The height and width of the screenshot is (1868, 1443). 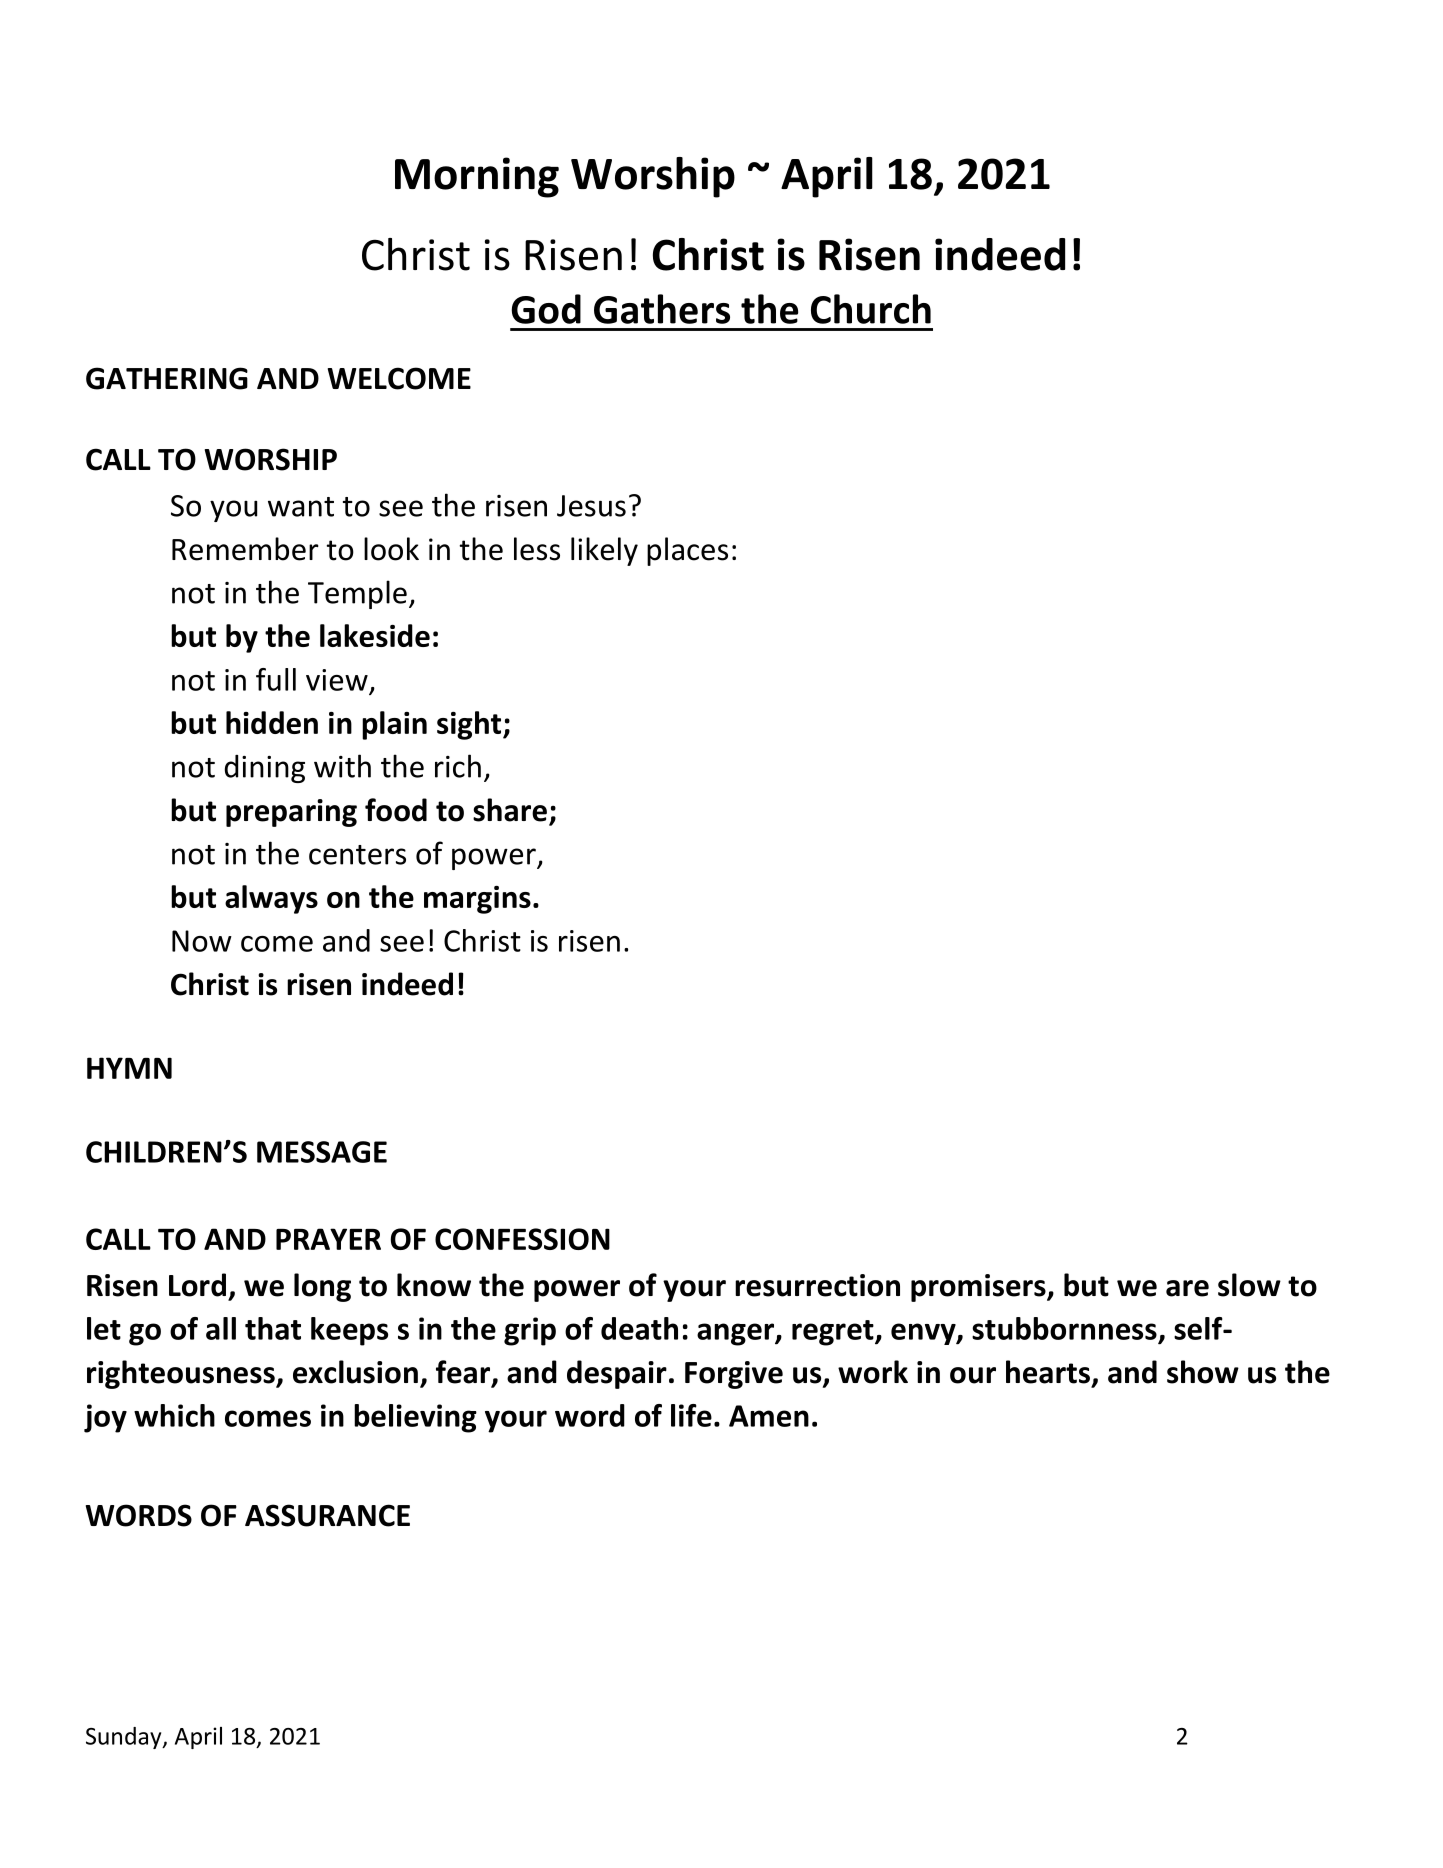 What do you see at coordinates (691, 1415) in the screenshot?
I see `life` at bounding box center [691, 1415].
